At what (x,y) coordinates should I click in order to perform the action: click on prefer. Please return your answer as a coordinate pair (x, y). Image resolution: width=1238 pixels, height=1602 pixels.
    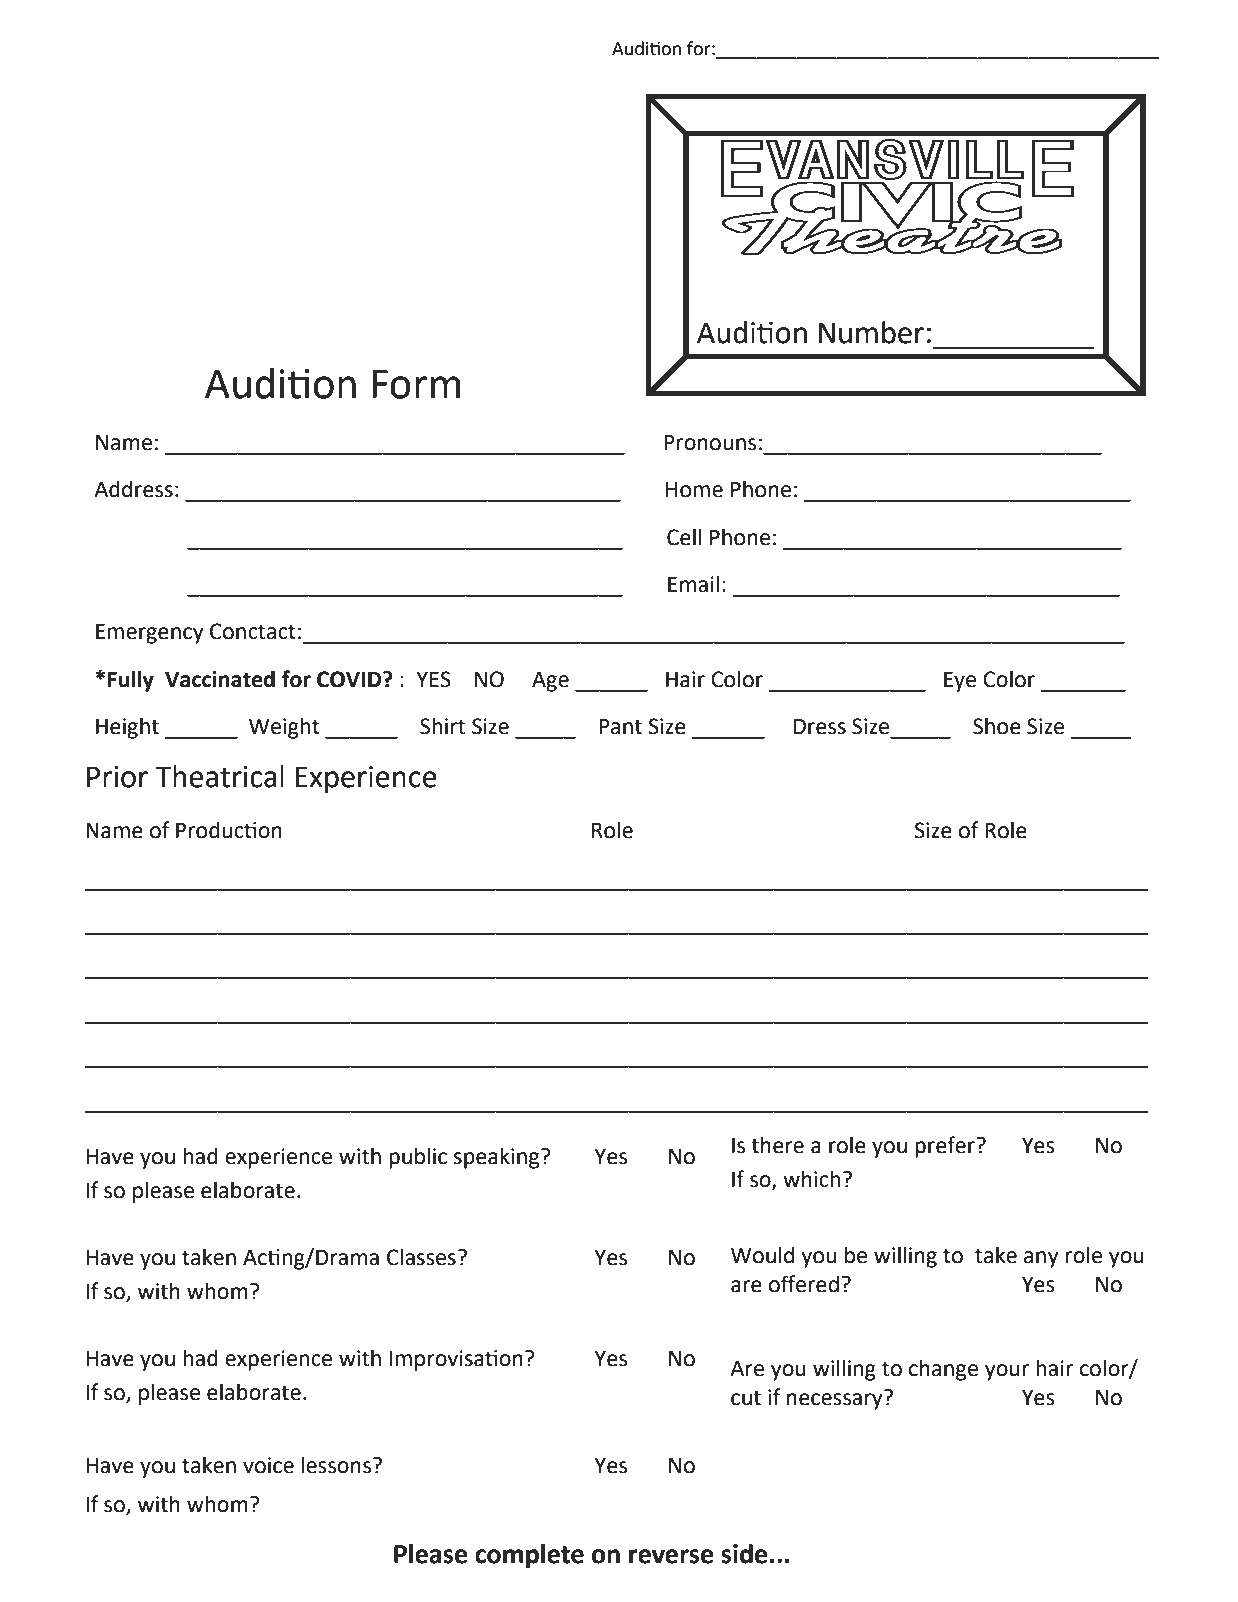
    Looking at the image, I should click on (946, 1147).
